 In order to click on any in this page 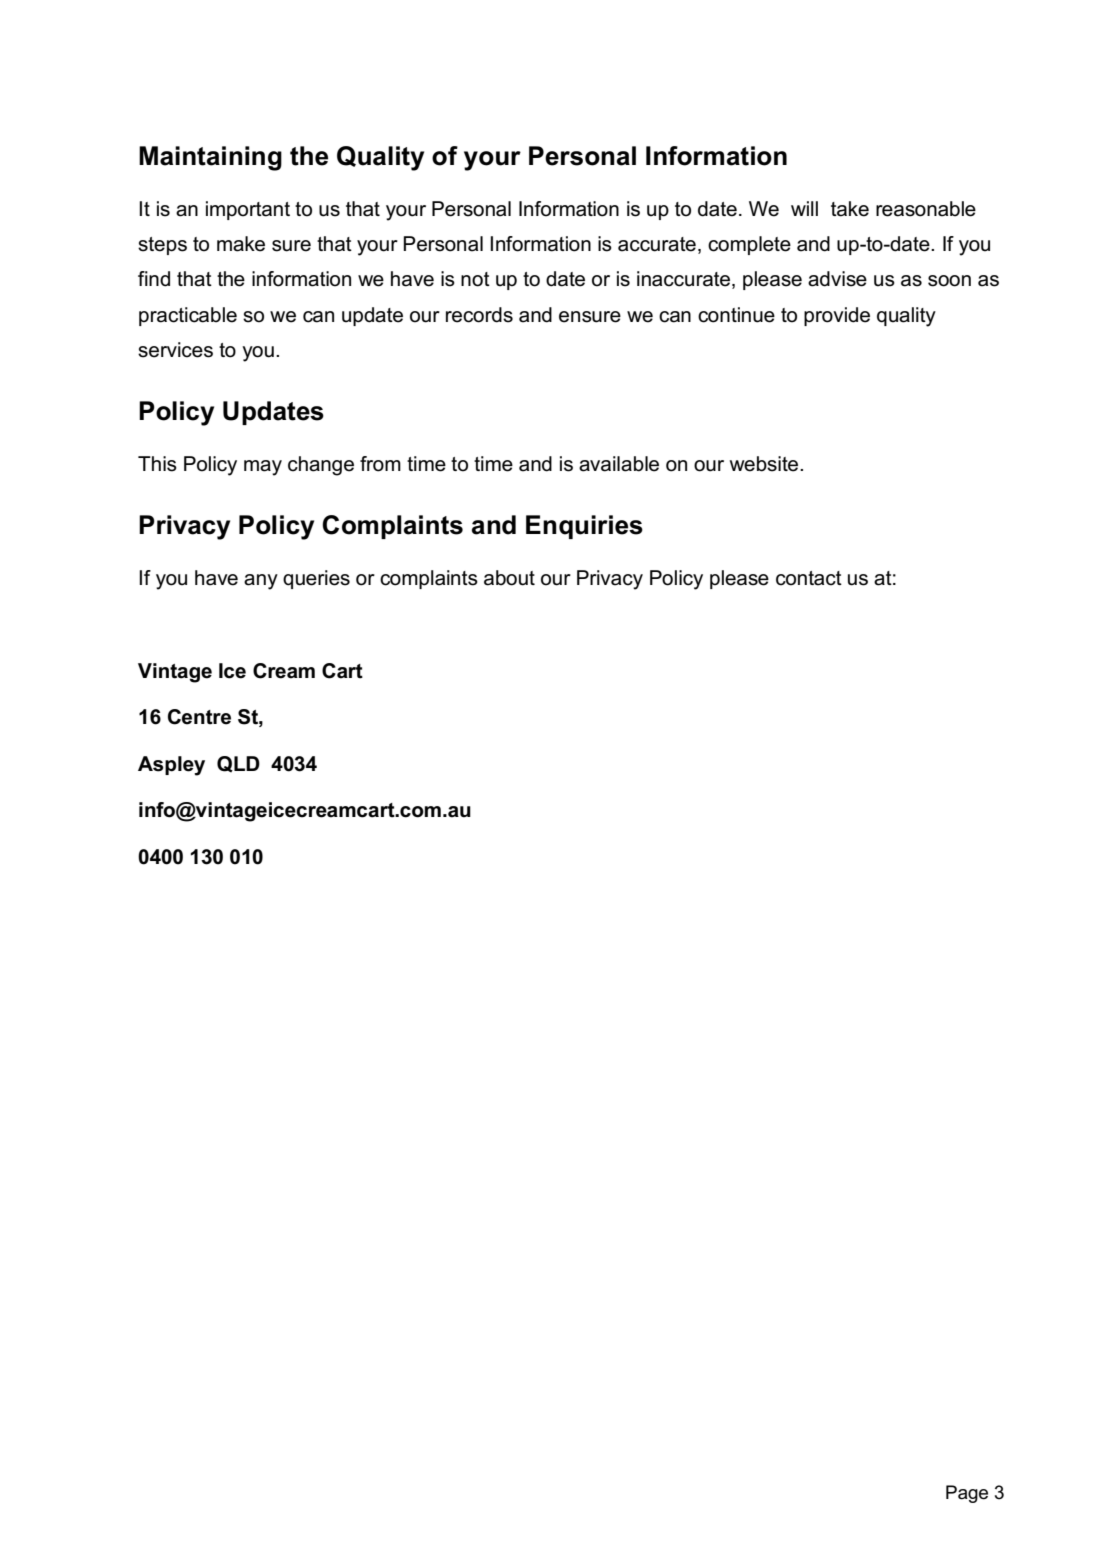, I will do `click(261, 582)`.
